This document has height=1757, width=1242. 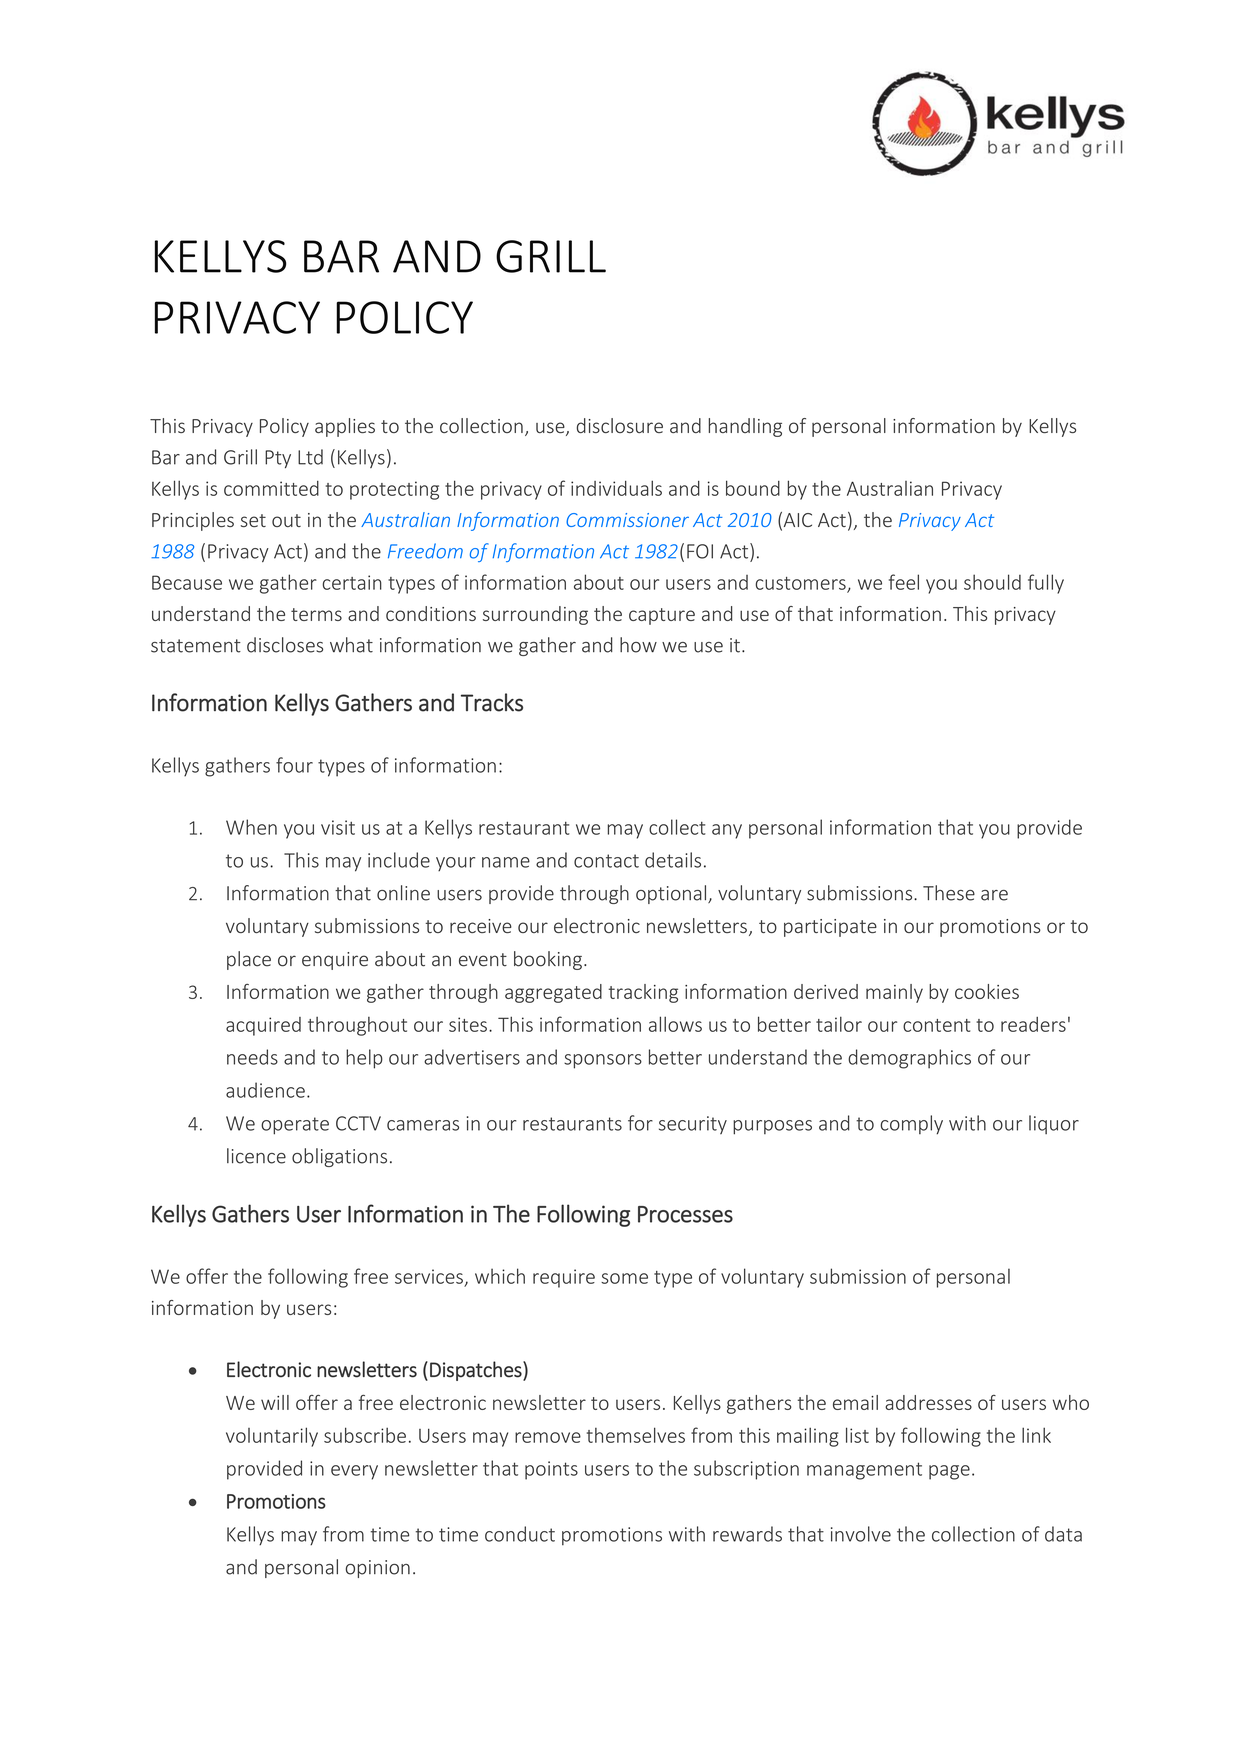 What do you see at coordinates (616, 488) in the document?
I see `individuals` at bounding box center [616, 488].
